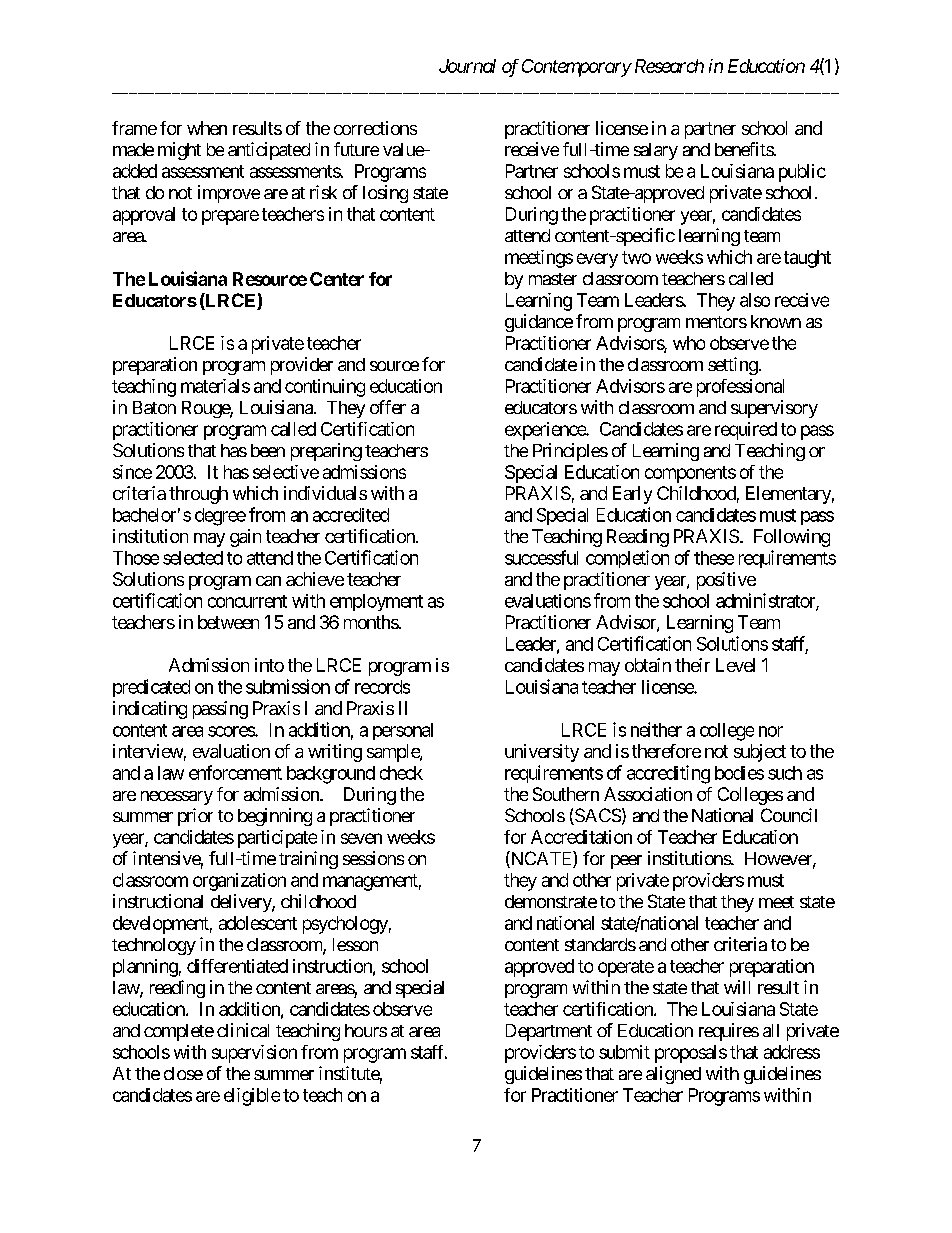  I want to click on when, so click(207, 128).
